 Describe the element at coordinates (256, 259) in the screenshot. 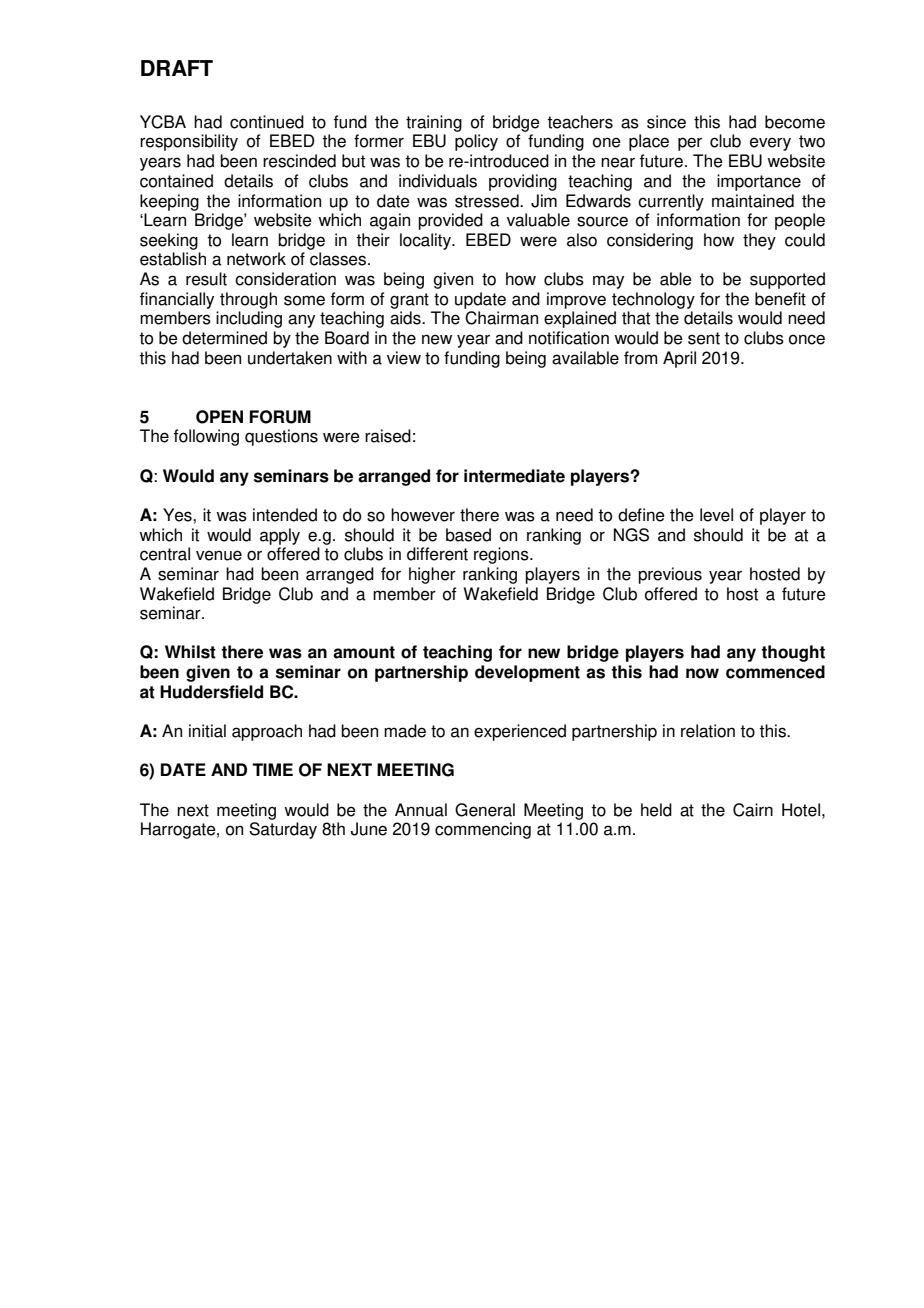

I see `network` at that location.
